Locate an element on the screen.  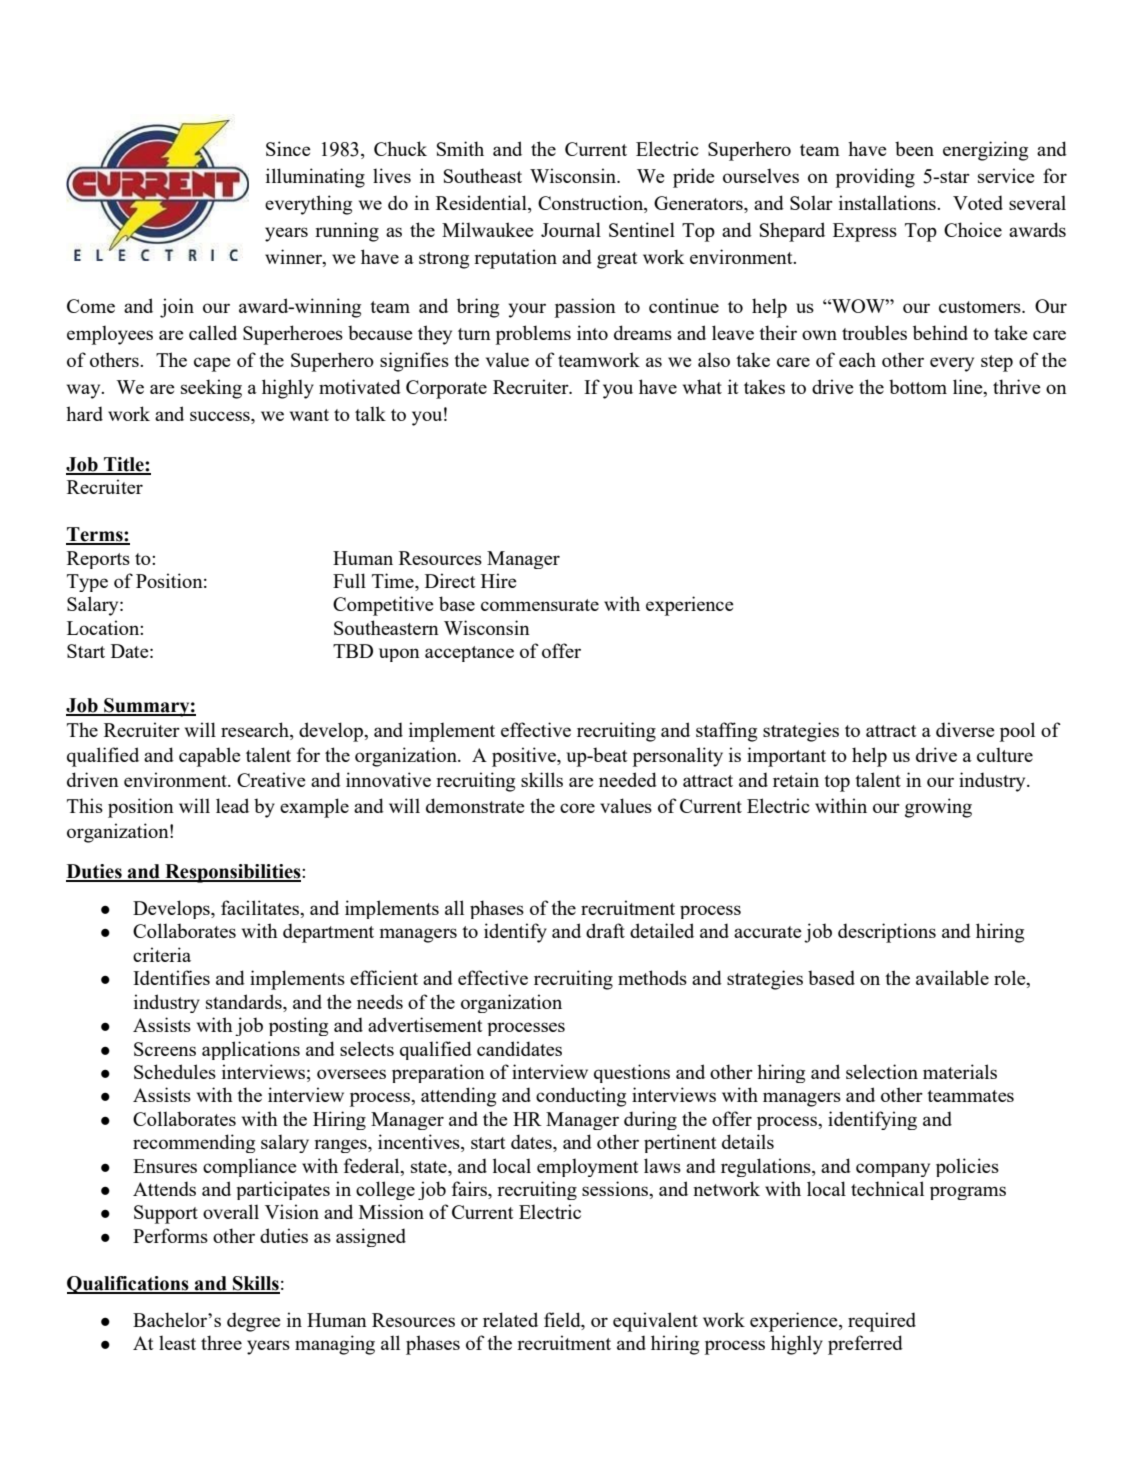
field is located at coordinates (563, 1321).
